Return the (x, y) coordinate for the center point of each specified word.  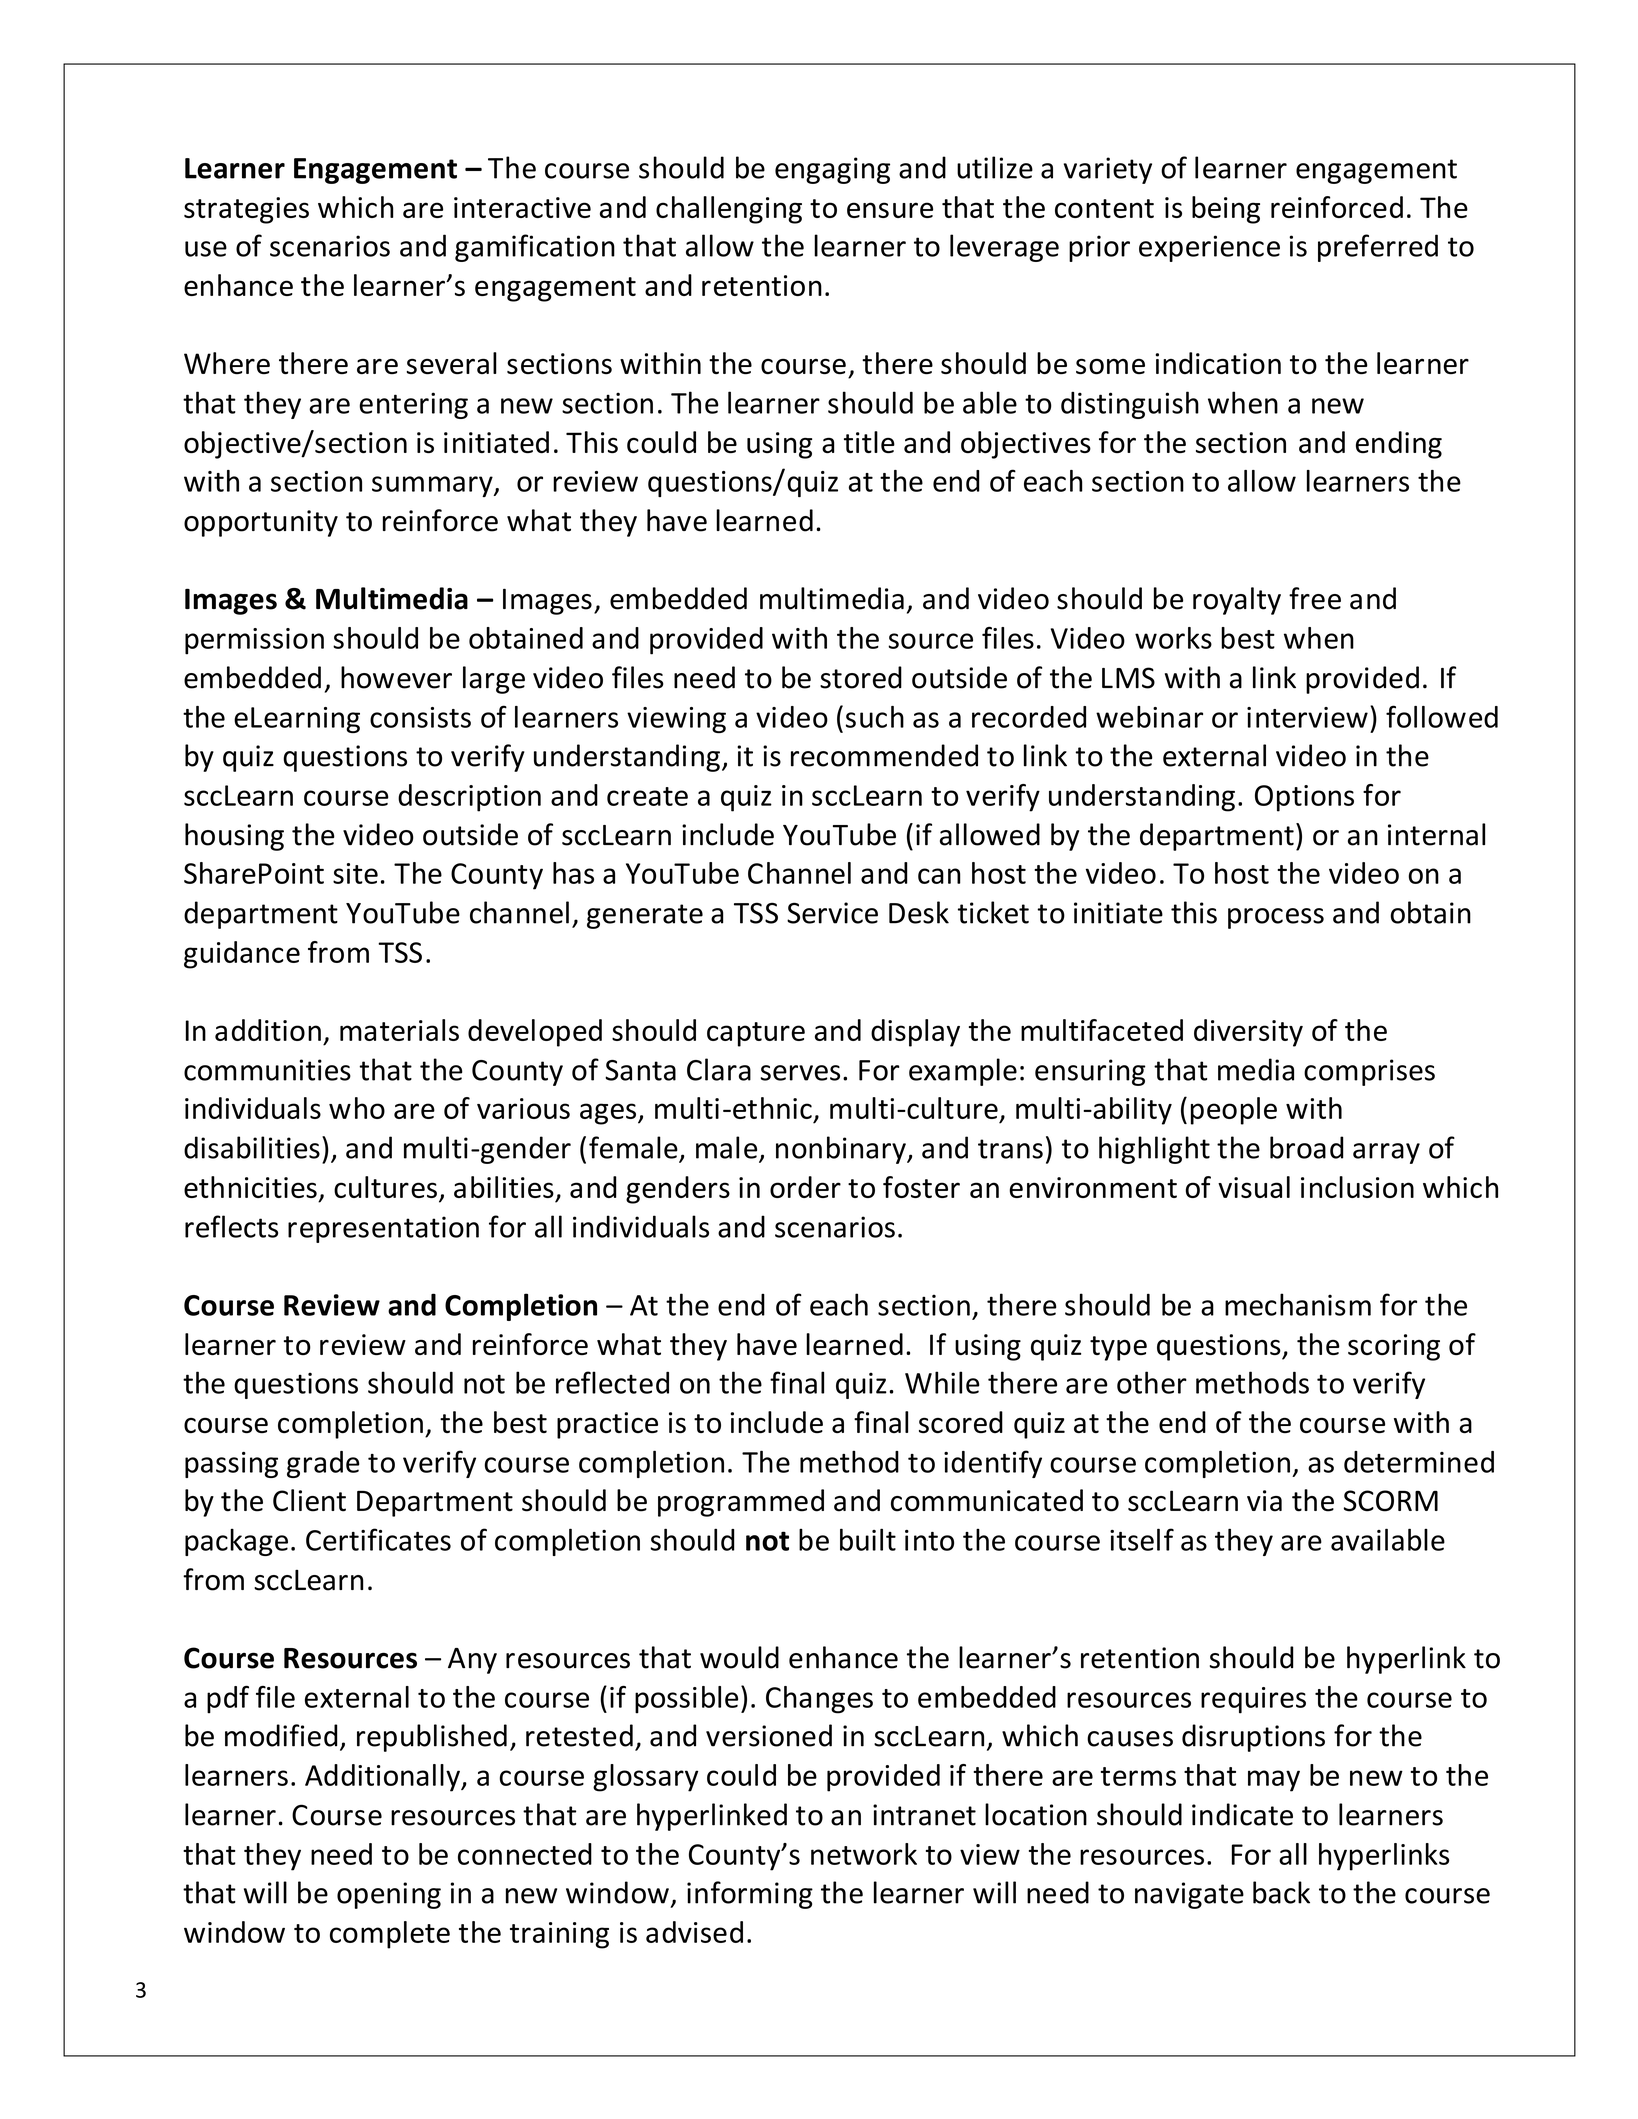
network (864, 1854)
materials (399, 1030)
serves (800, 1073)
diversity (1248, 1033)
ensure (890, 210)
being (1226, 210)
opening (389, 1895)
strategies (246, 210)
